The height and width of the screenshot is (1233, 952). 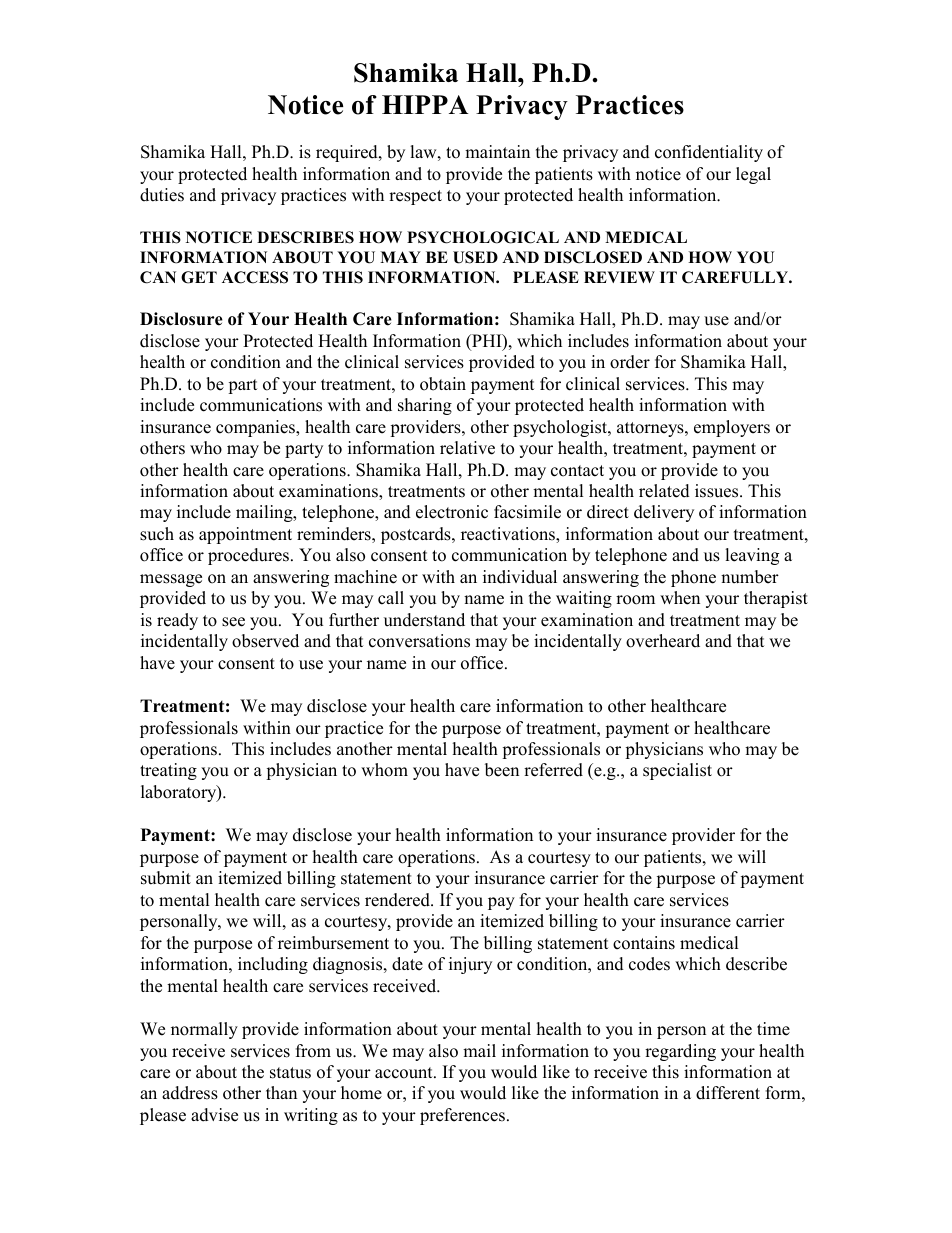 What do you see at coordinates (424, 620) in the screenshot?
I see `understand` at bounding box center [424, 620].
